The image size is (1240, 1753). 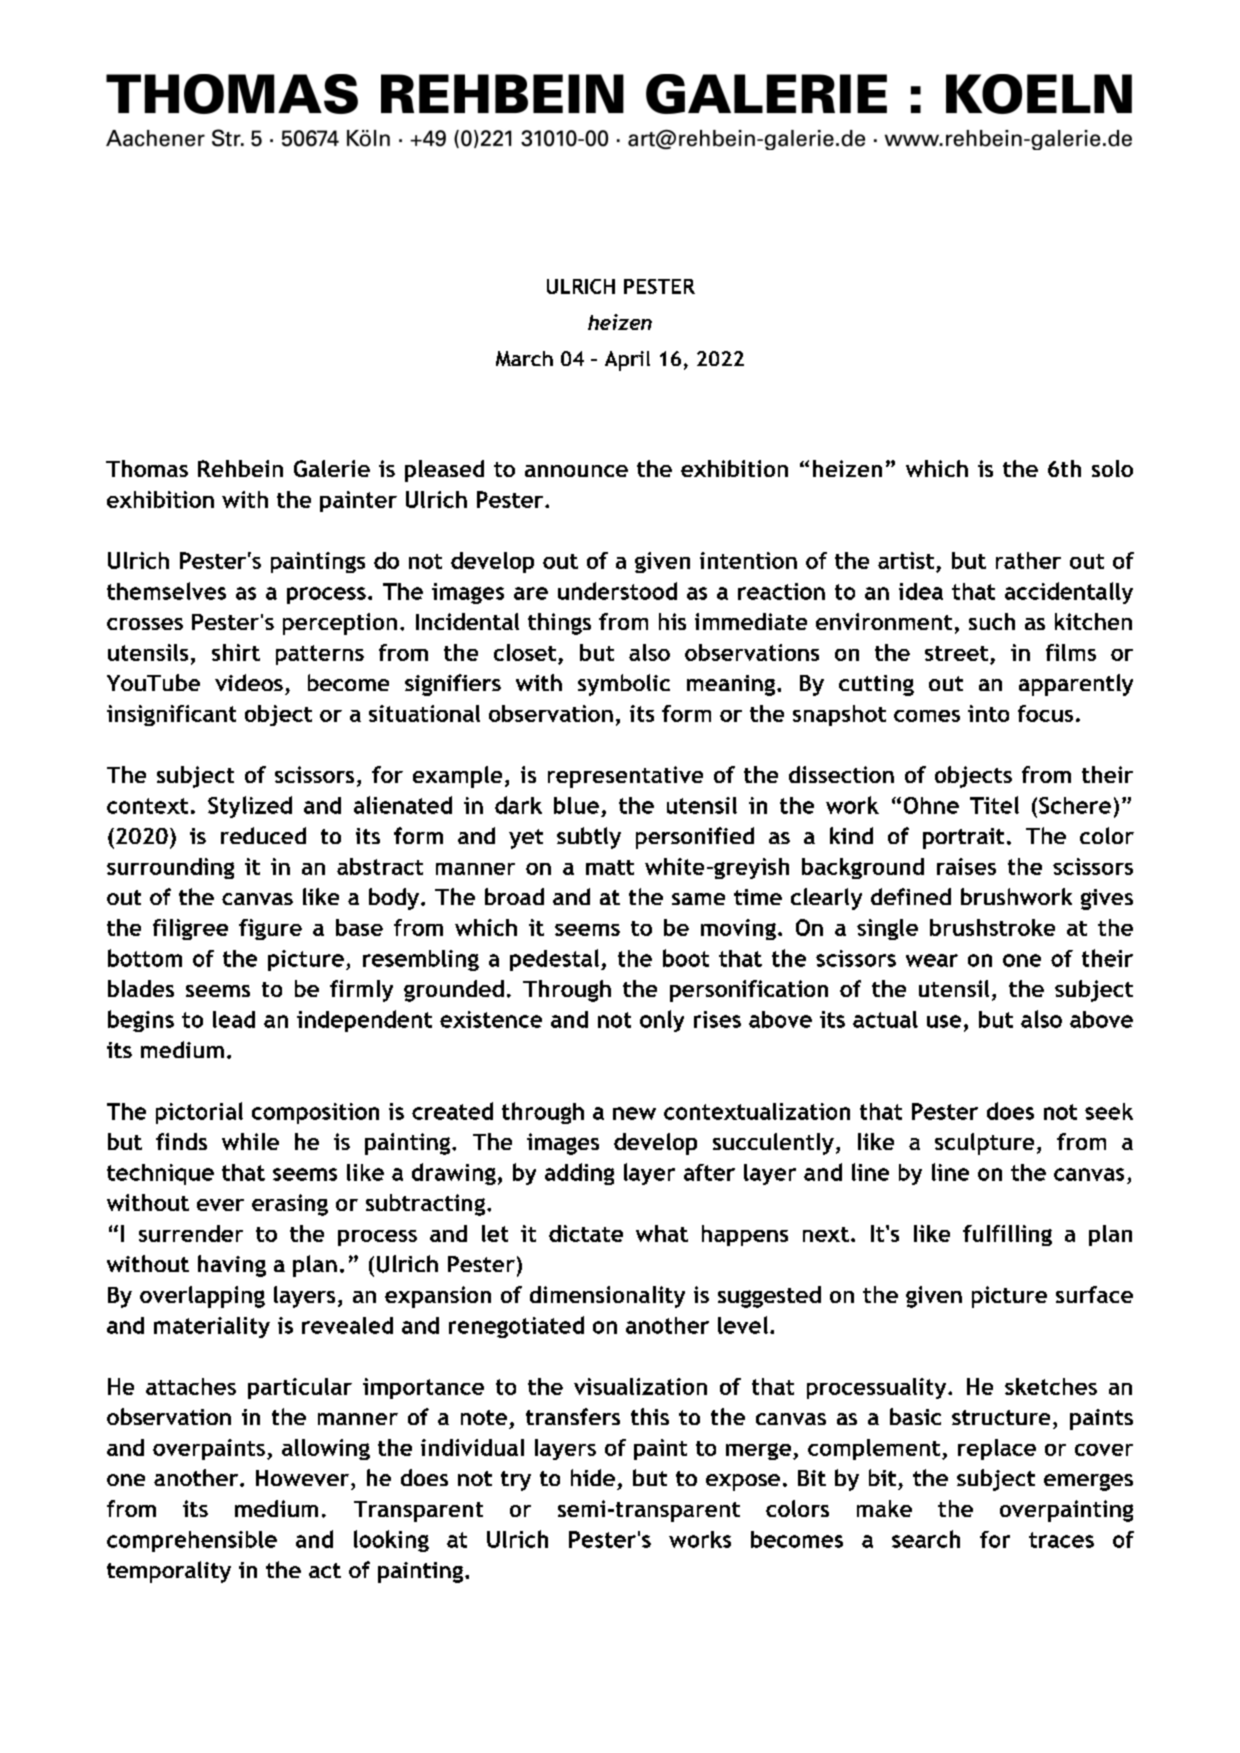 What do you see at coordinates (992, 927) in the document?
I see `brushstroke` at bounding box center [992, 927].
